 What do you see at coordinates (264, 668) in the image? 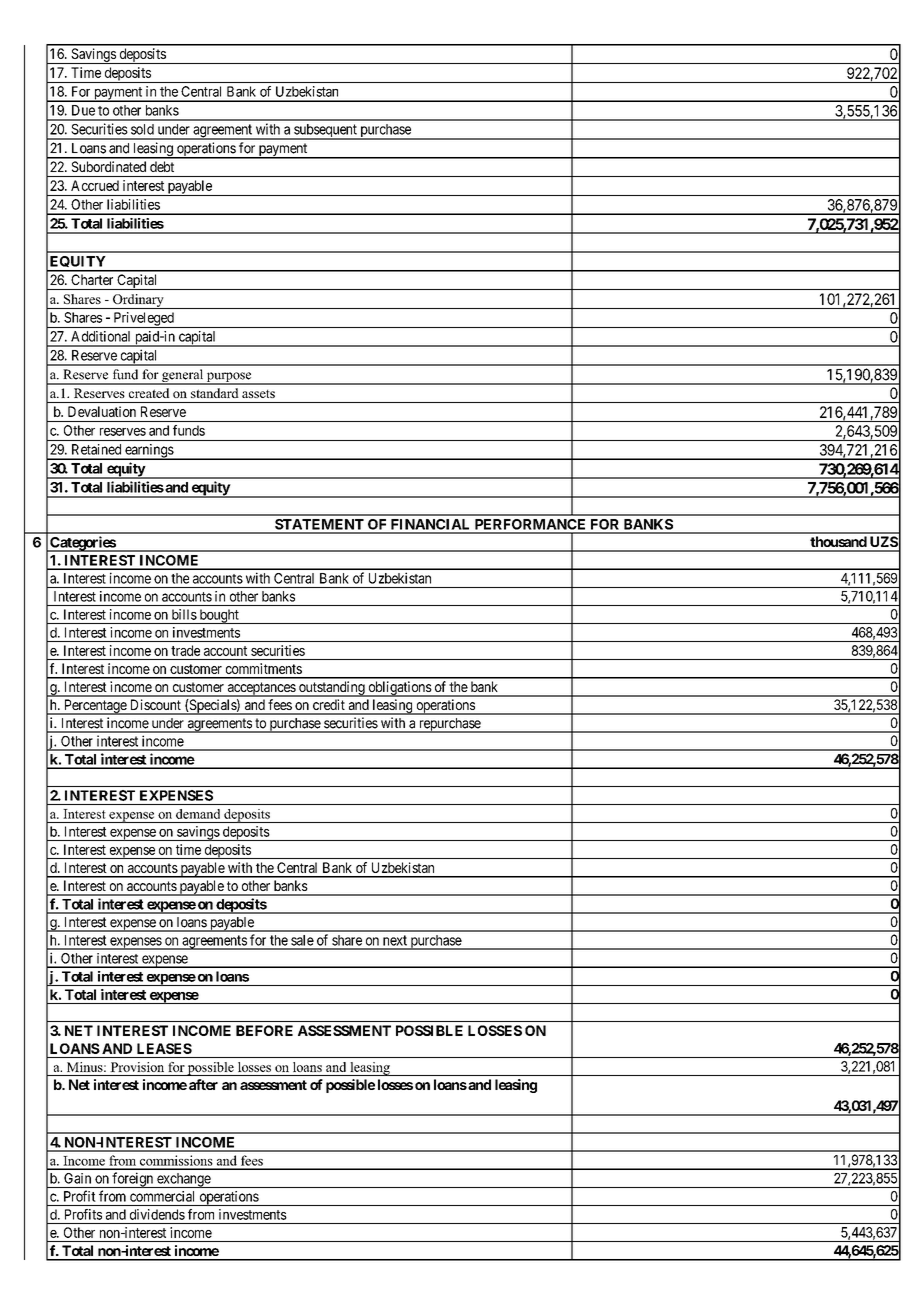
I see `commitments` at bounding box center [264, 668].
